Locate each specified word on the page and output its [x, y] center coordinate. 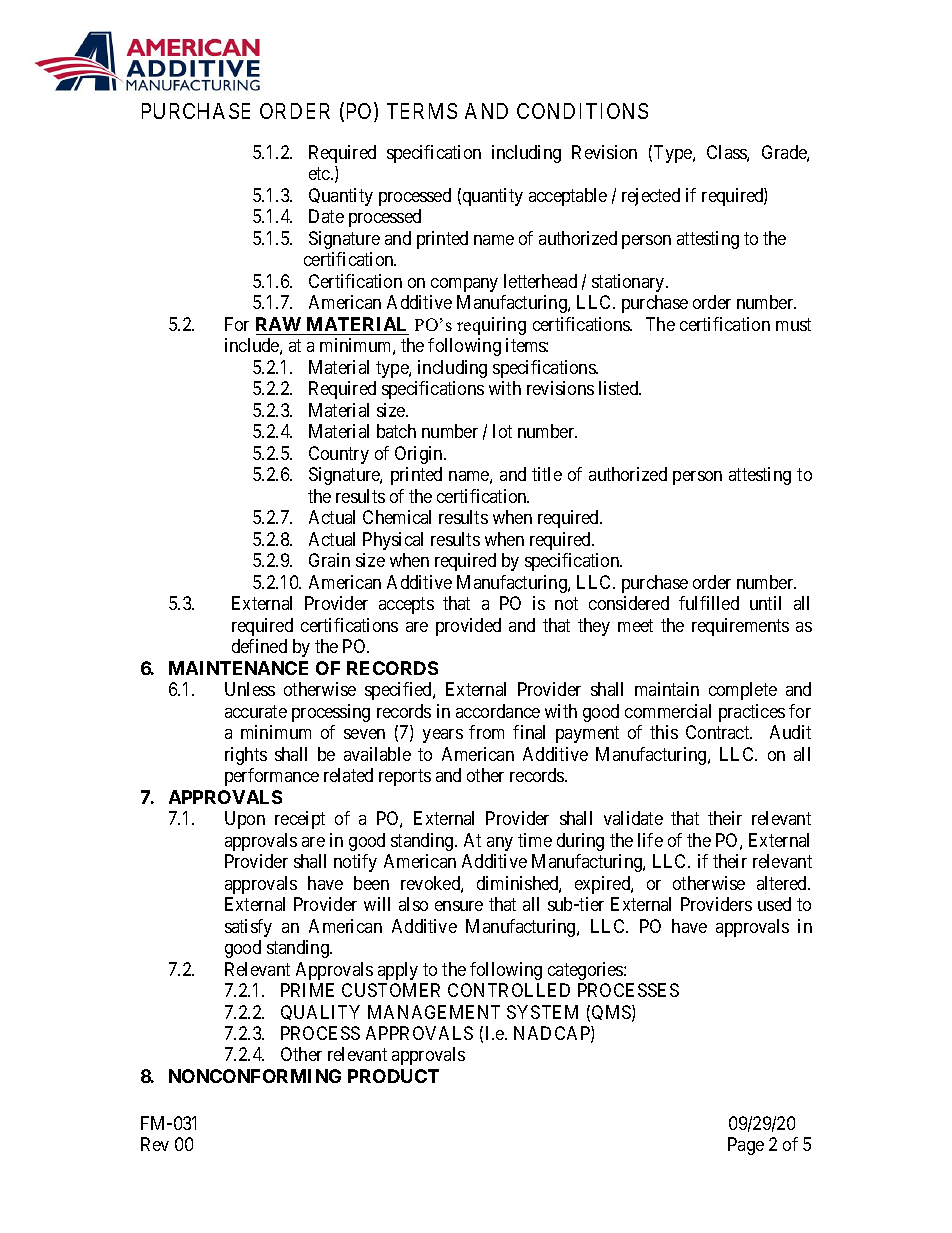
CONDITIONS [582, 111]
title [547, 474]
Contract [719, 732]
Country [339, 455]
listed [620, 388]
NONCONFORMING [255, 1076]
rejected [651, 197]
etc [320, 174]
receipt [300, 820]
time [535, 840]
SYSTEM [542, 1012]
